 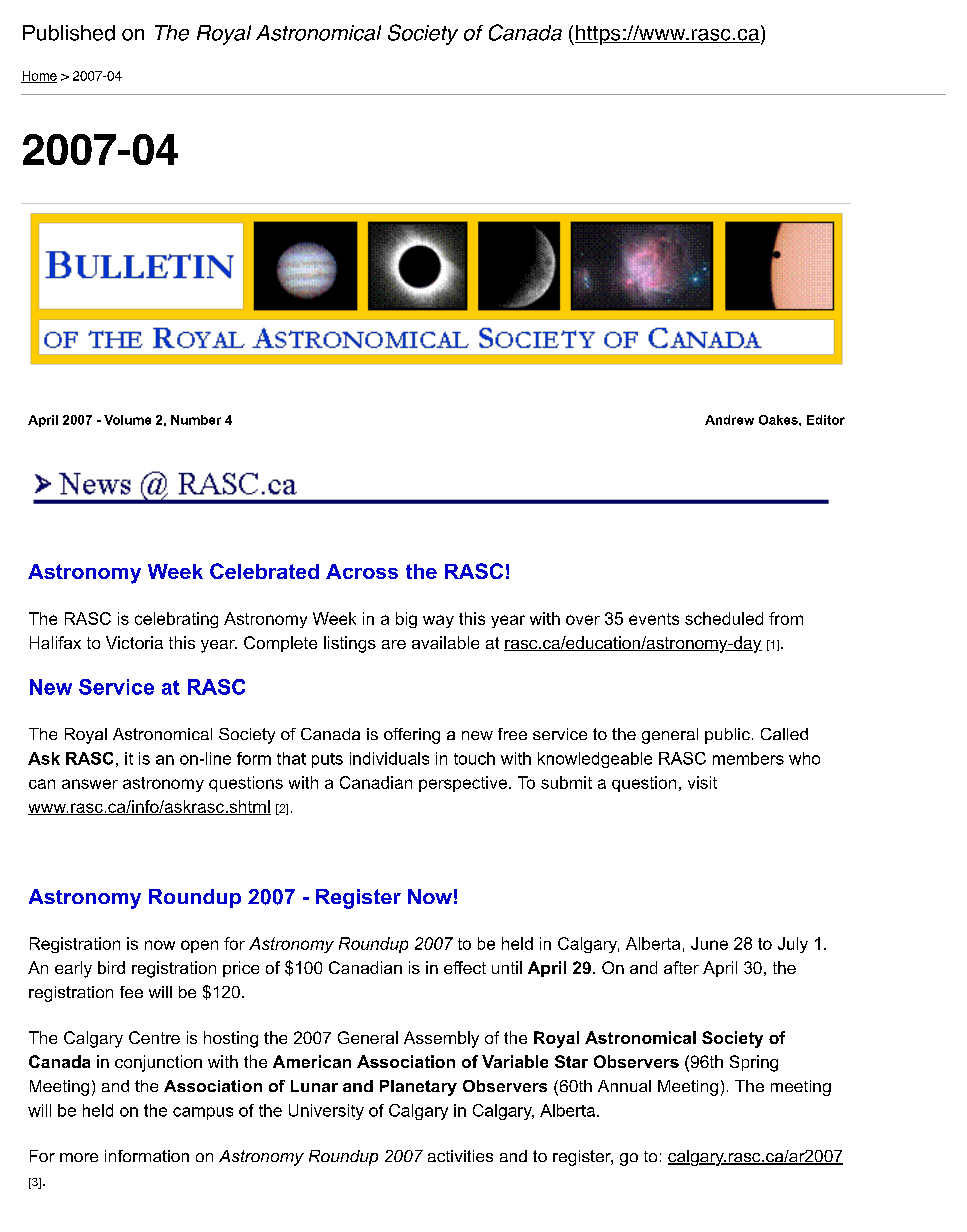 What do you see at coordinates (826, 420) in the screenshot?
I see `Editor` at bounding box center [826, 420].
